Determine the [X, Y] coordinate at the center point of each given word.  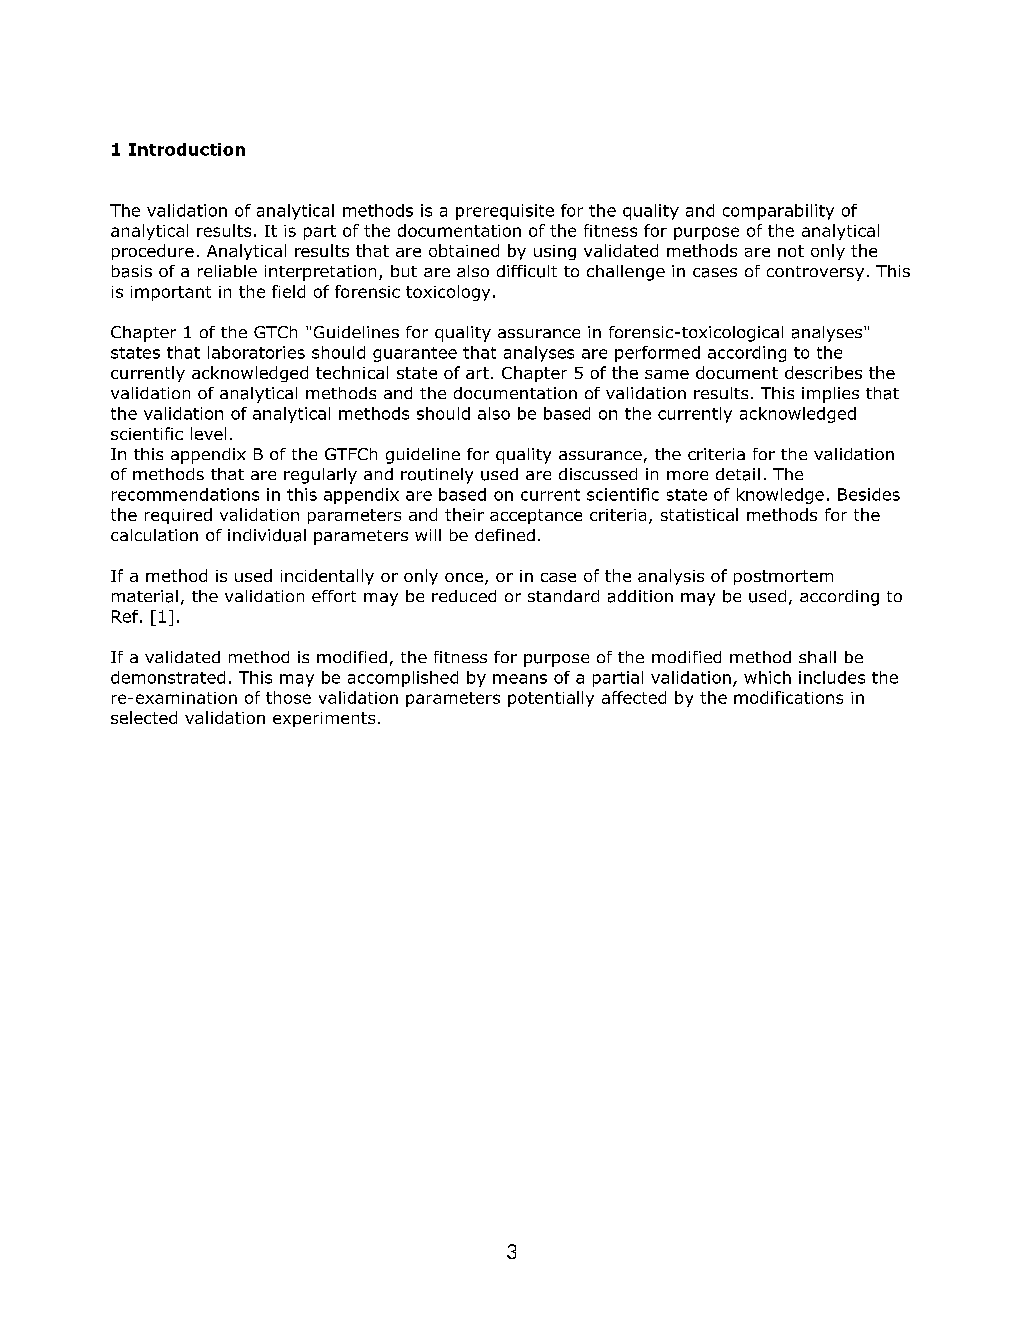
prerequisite [505, 212]
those [288, 697]
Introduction [187, 149]
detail [738, 474]
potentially [551, 699]
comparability [778, 212]
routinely [437, 476]
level [208, 433]
